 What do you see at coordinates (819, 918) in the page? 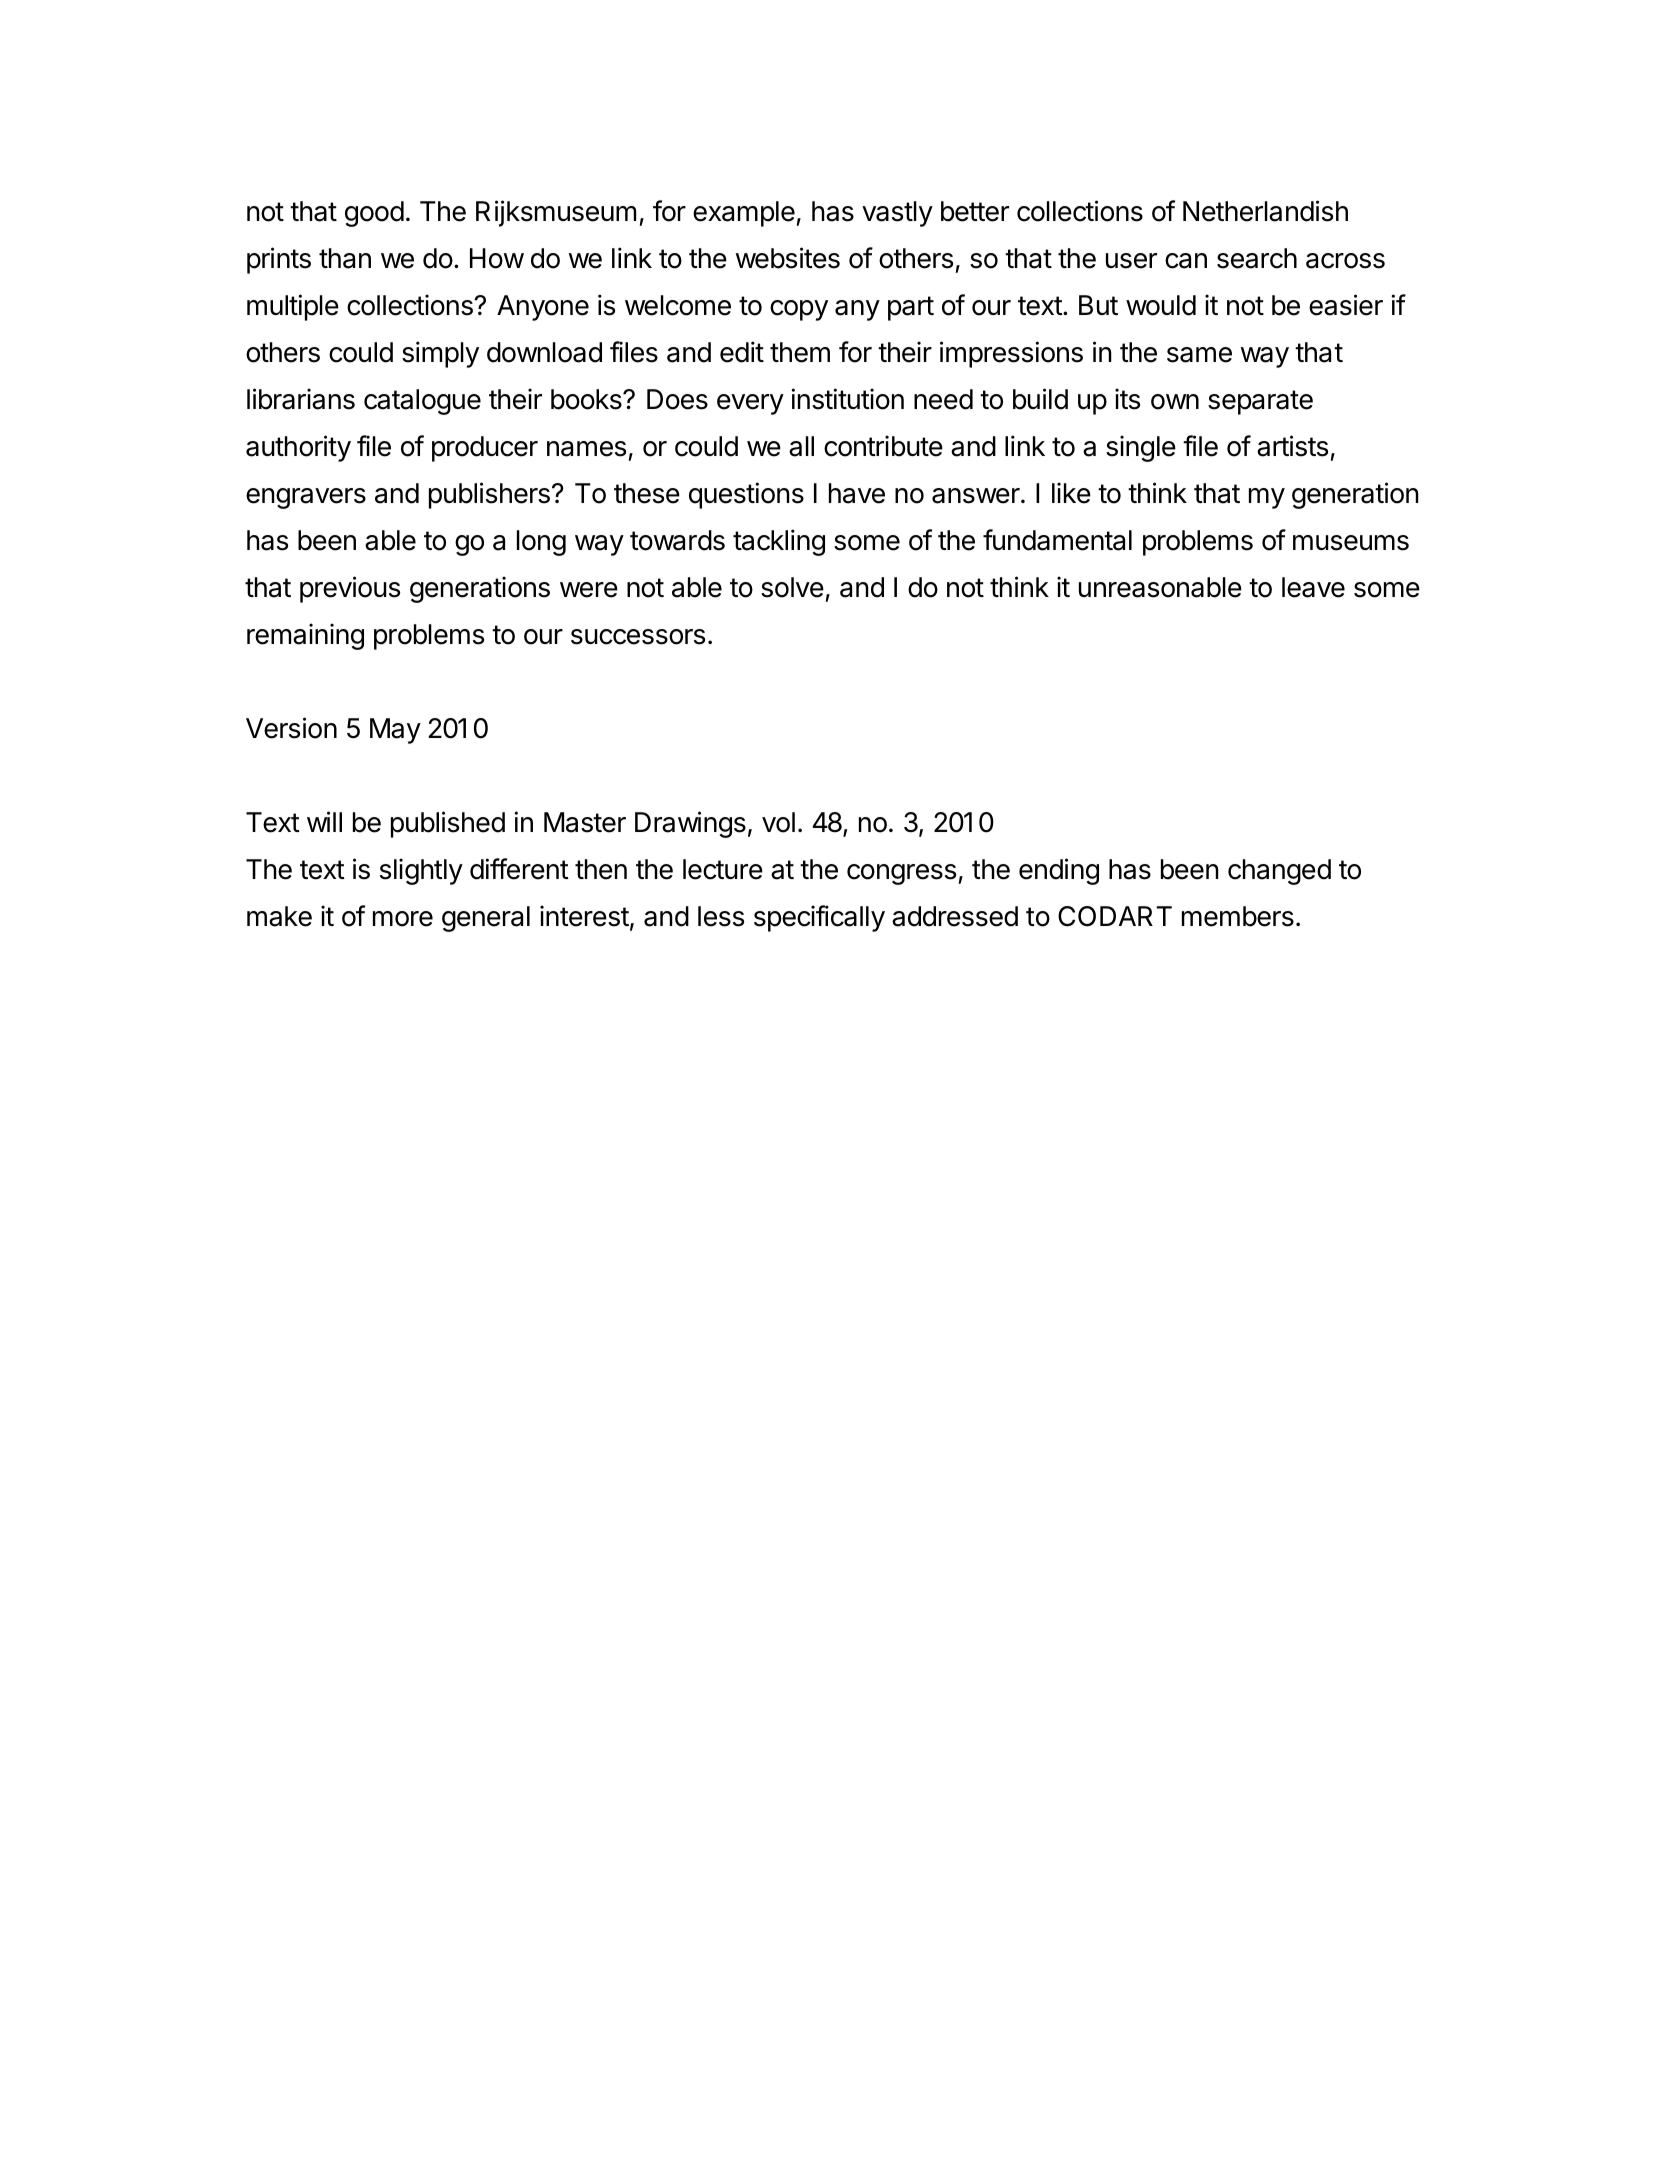
I see `specifically` at bounding box center [819, 918].
